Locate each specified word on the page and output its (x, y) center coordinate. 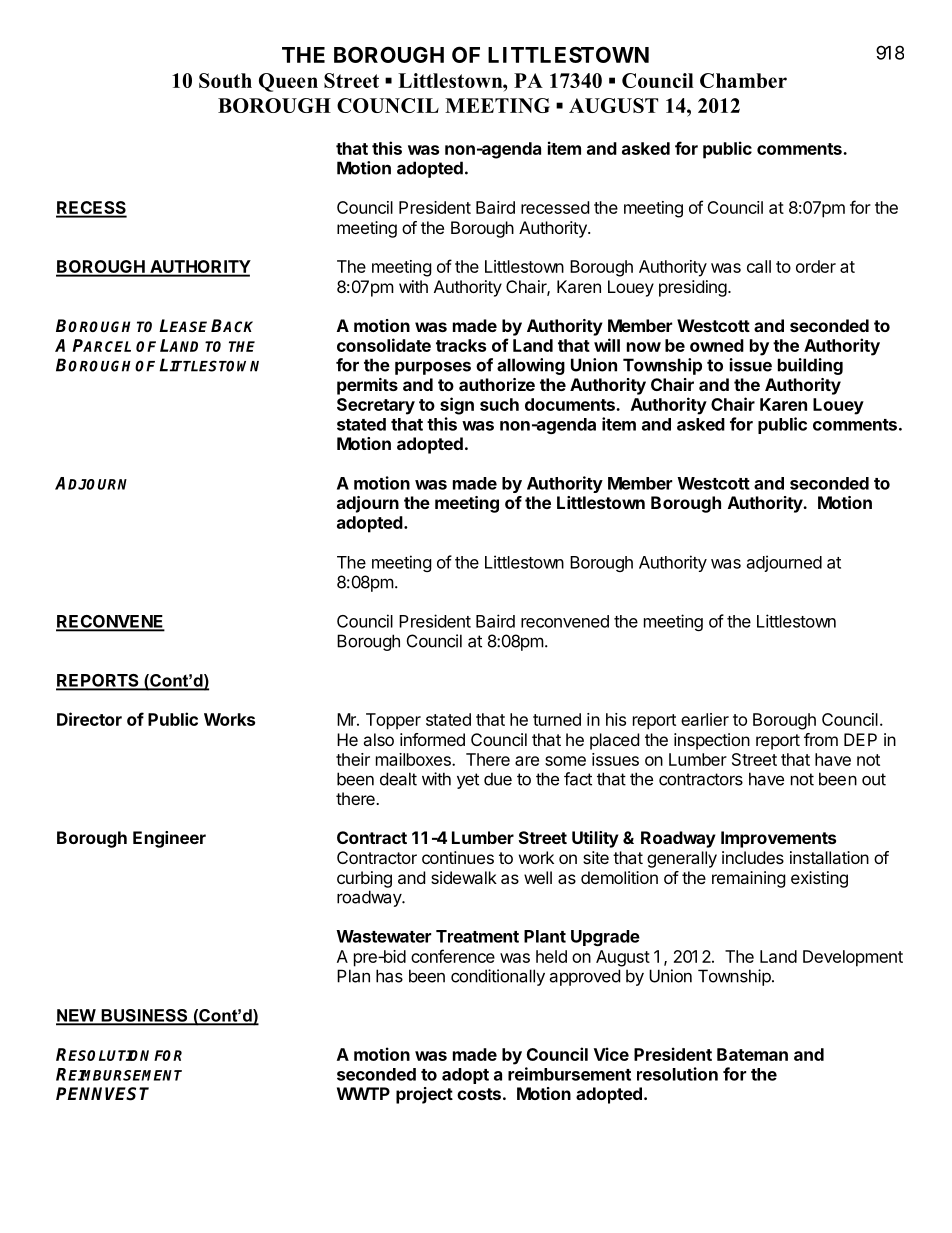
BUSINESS (144, 1016)
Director (89, 719)
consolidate (384, 345)
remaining (749, 879)
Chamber (743, 80)
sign (457, 406)
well (538, 877)
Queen (288, 82)
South (225, 80)
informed (432, 739)
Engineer (169, 839)
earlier (705, 719)
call (759, 266)
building (810, 366)
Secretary (376, 406)
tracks (461, 345)
